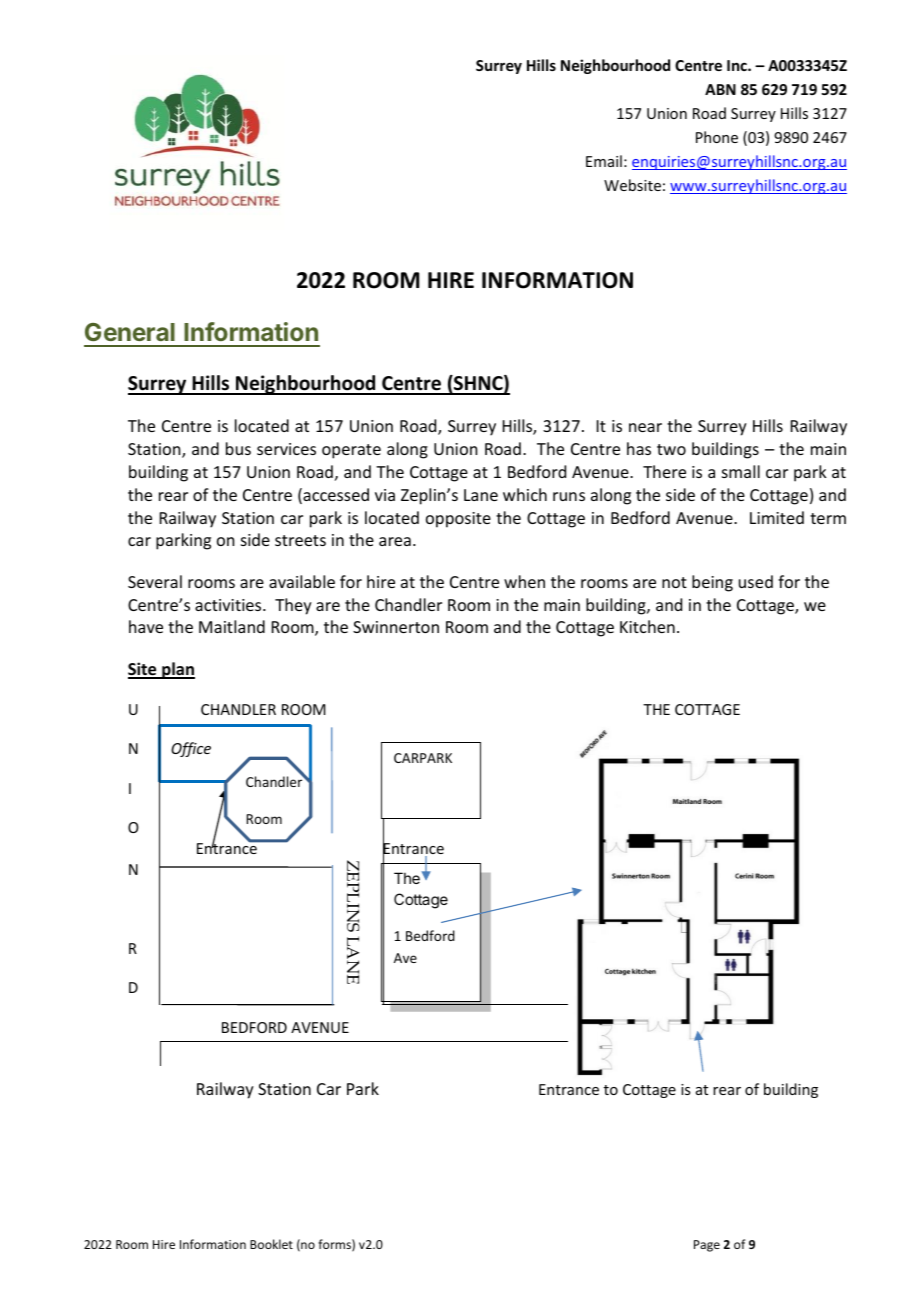 The image size is (924, 1308). What do you see at coordinates (525, 494) in the document?
I see `which` at bounding box center [525, 494].
